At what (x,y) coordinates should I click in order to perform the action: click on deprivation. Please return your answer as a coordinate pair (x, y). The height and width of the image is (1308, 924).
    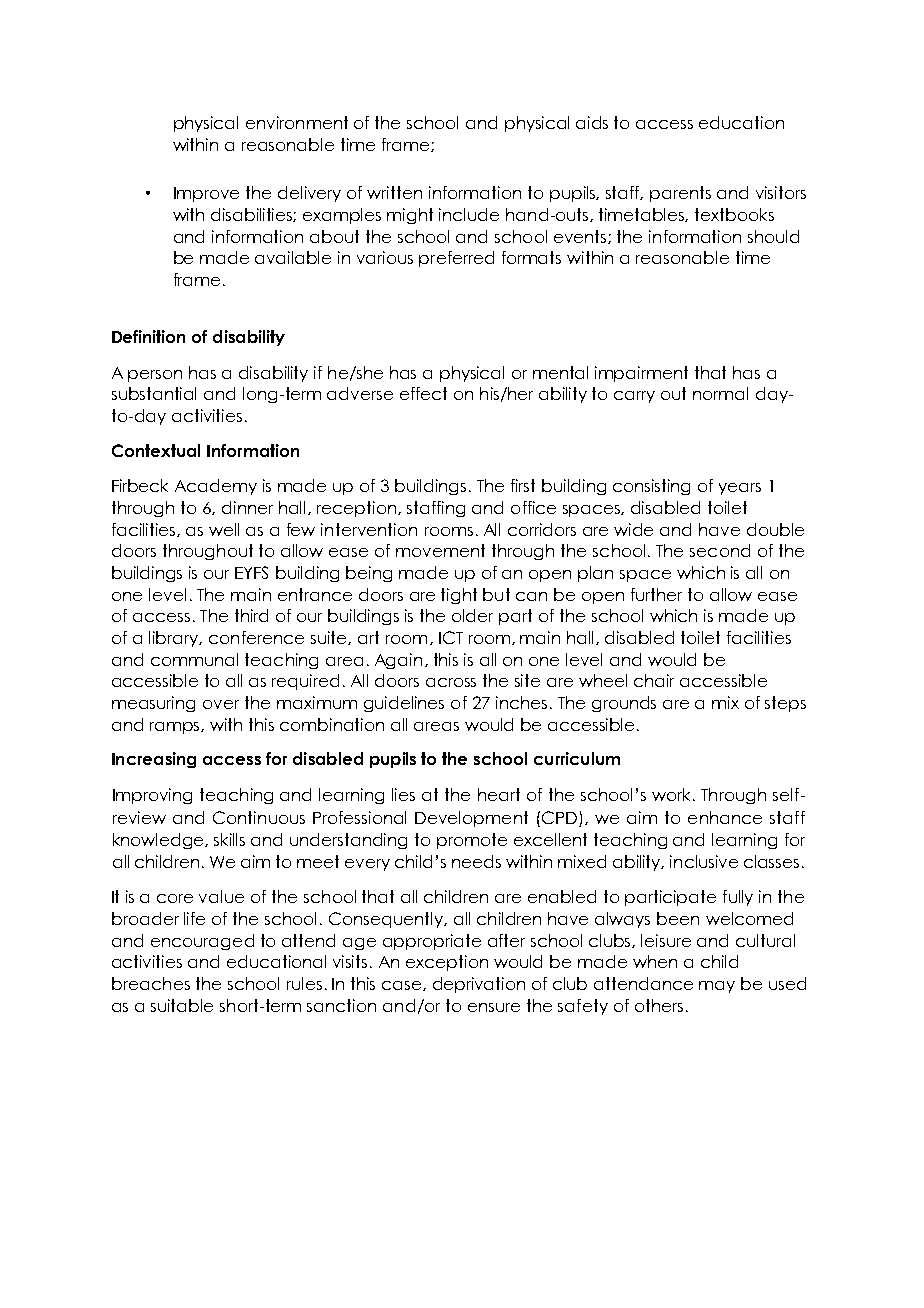
    Looking at the image, I should click on (479, 985).
